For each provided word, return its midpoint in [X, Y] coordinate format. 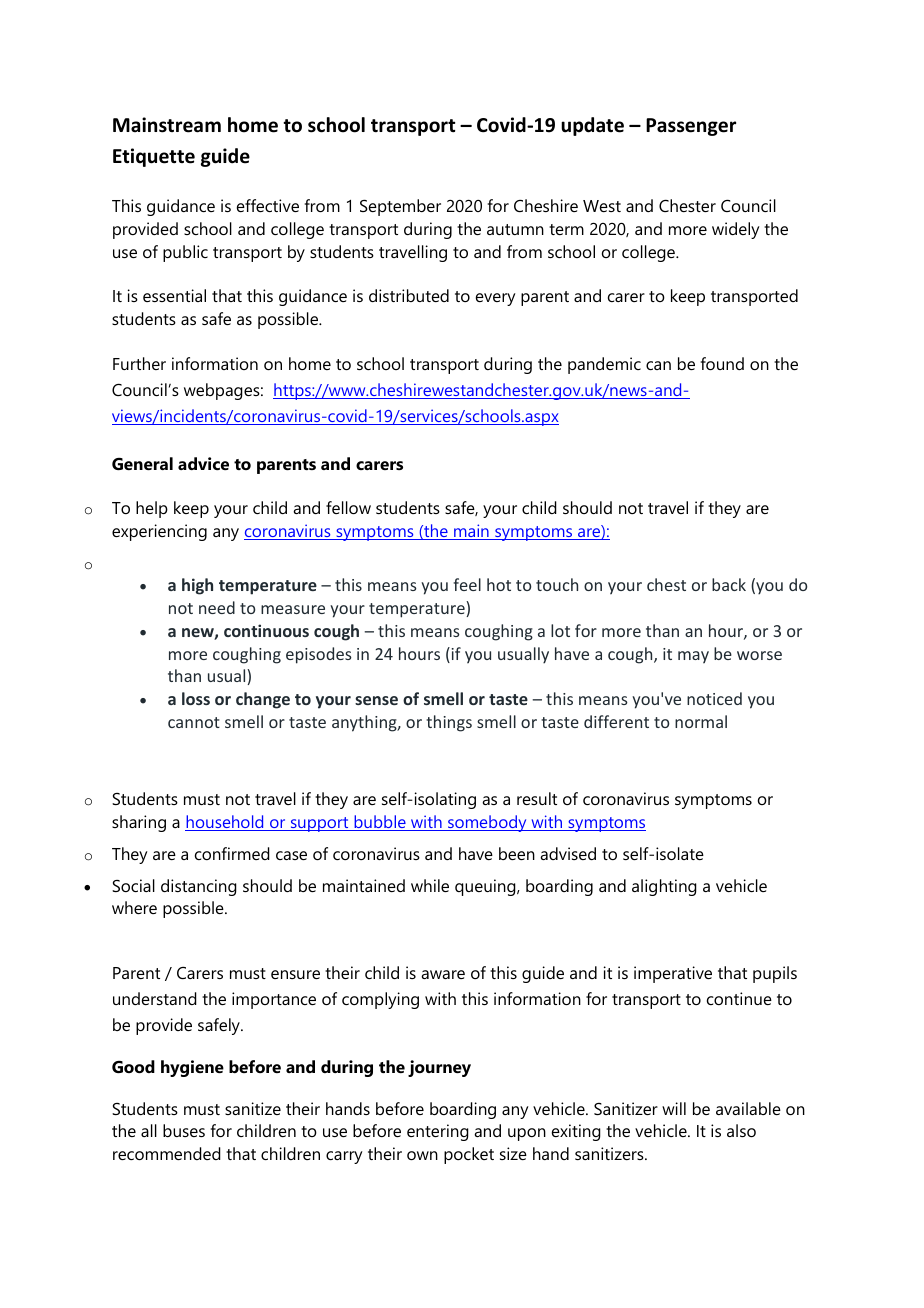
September [400, 207]
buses [184, 1130]
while [430, 885]
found [722, 363]
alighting [664, 887]
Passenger [691, 127]
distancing [199, 887]
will [674, 1108]
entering [438, 1132]
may [693, 657]
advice [203, 463]
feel [467, 584]
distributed [409, 295]
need [217, 607]
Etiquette [154, 157]
